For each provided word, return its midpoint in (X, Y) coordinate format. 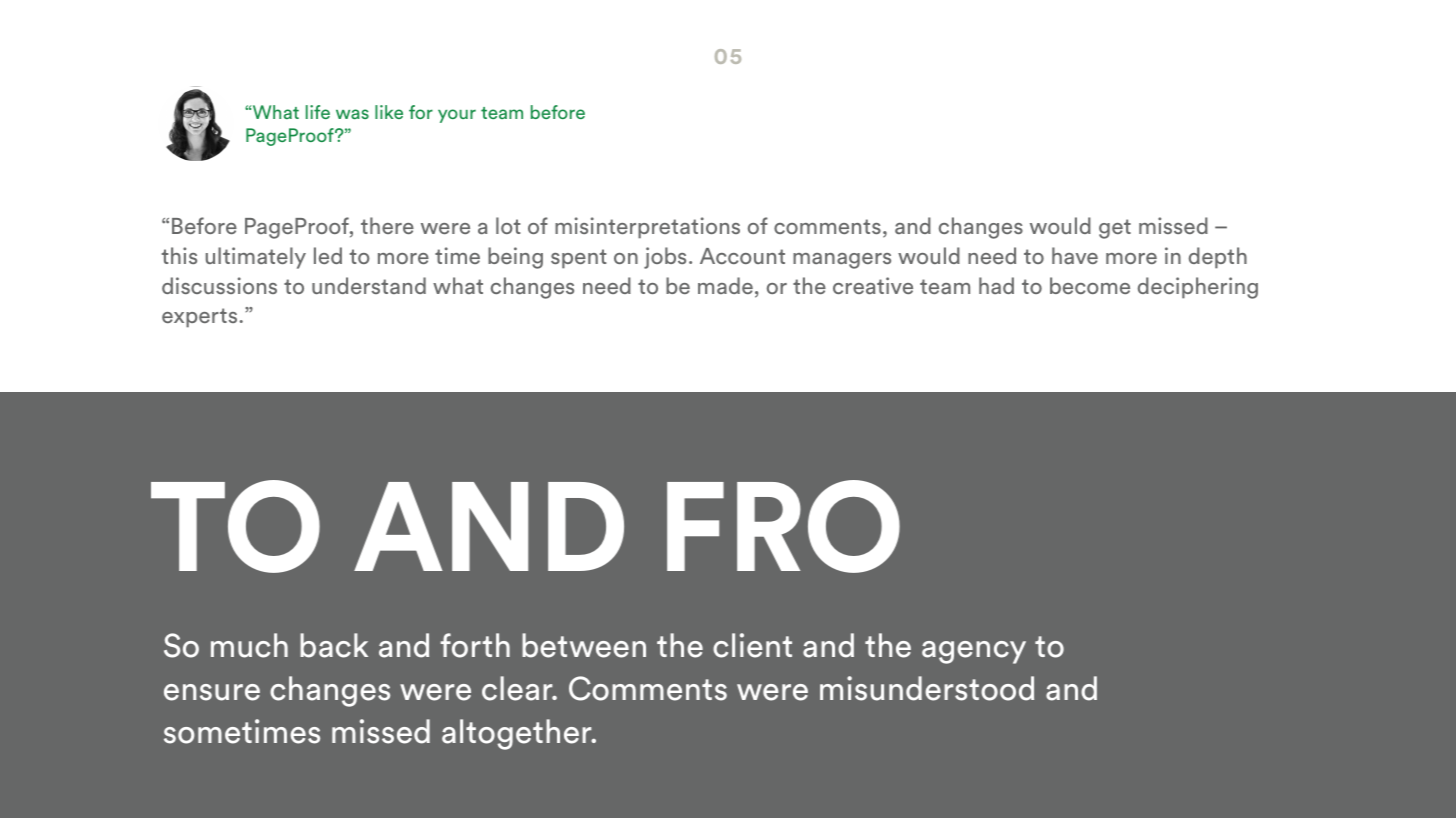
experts (199, 318)
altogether (518, 734)
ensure (212, 692)
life (318, 112)
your (457, 116)
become (1090, 285)
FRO (783, 526)
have (1075, 255)
